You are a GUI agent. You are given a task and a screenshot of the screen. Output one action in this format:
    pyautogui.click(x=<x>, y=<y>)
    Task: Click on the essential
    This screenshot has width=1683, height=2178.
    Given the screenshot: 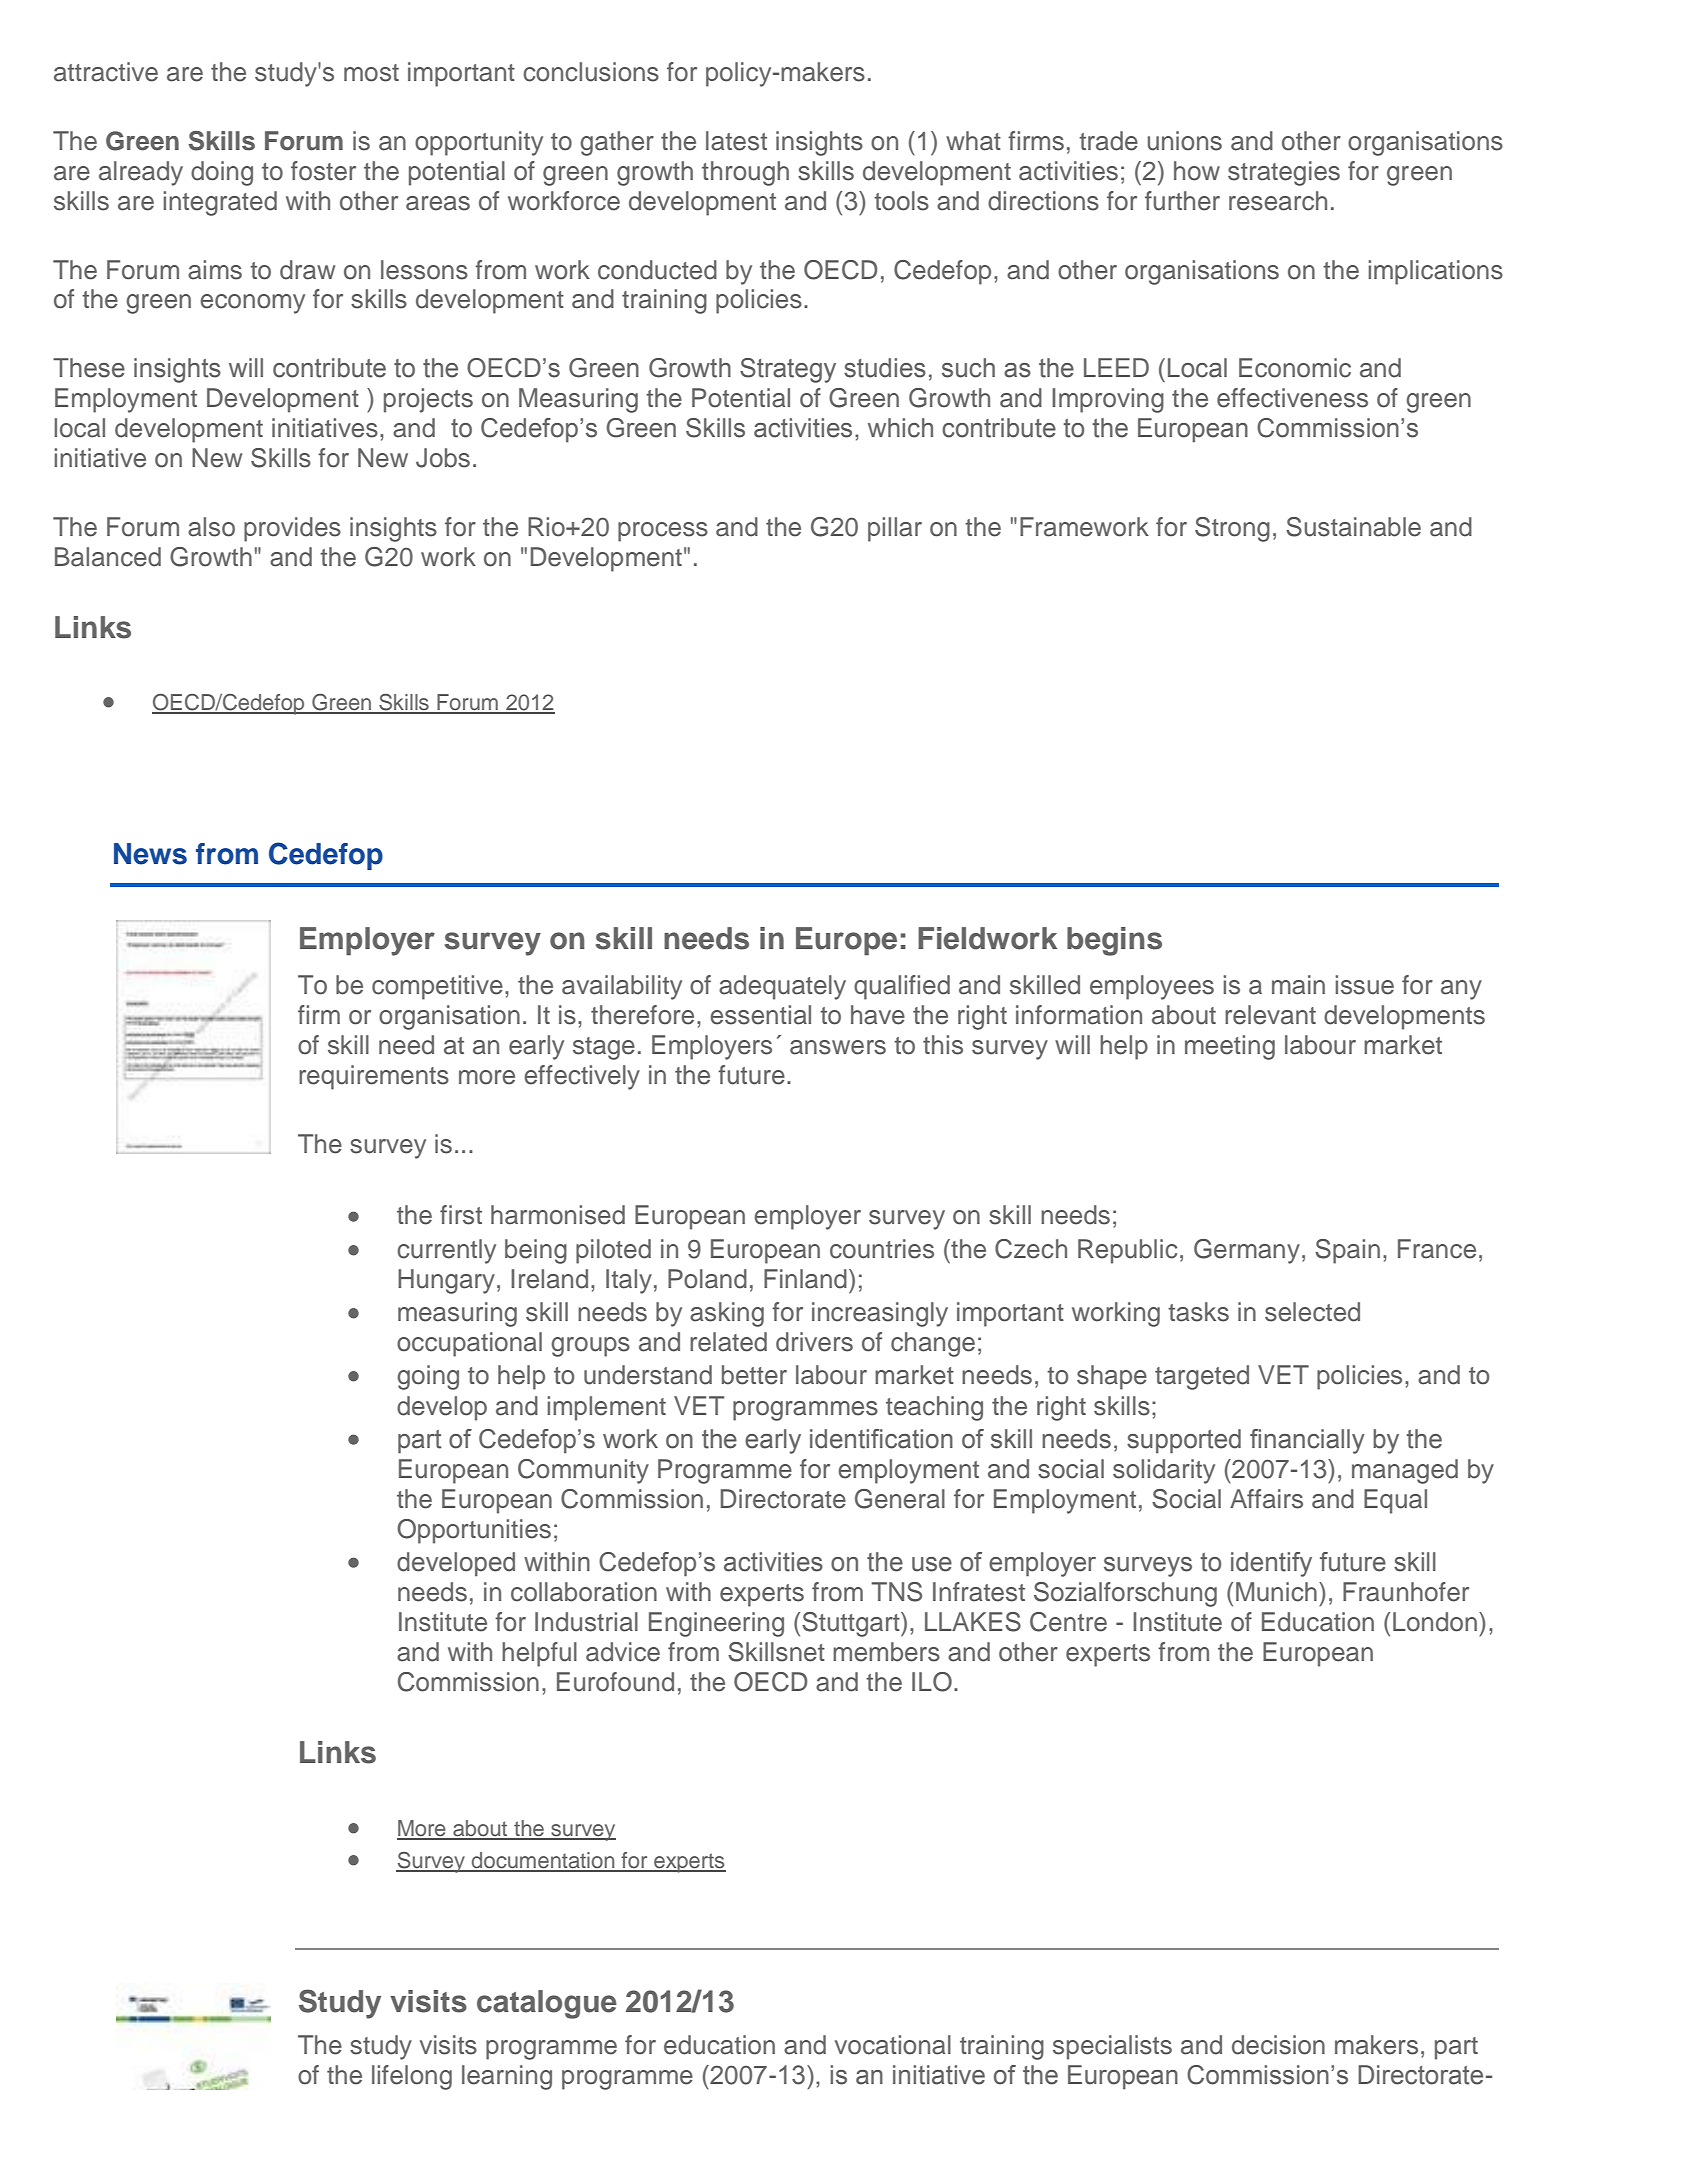 What is the action you would take?
    pyautogui.click(x=760, y=1015)
